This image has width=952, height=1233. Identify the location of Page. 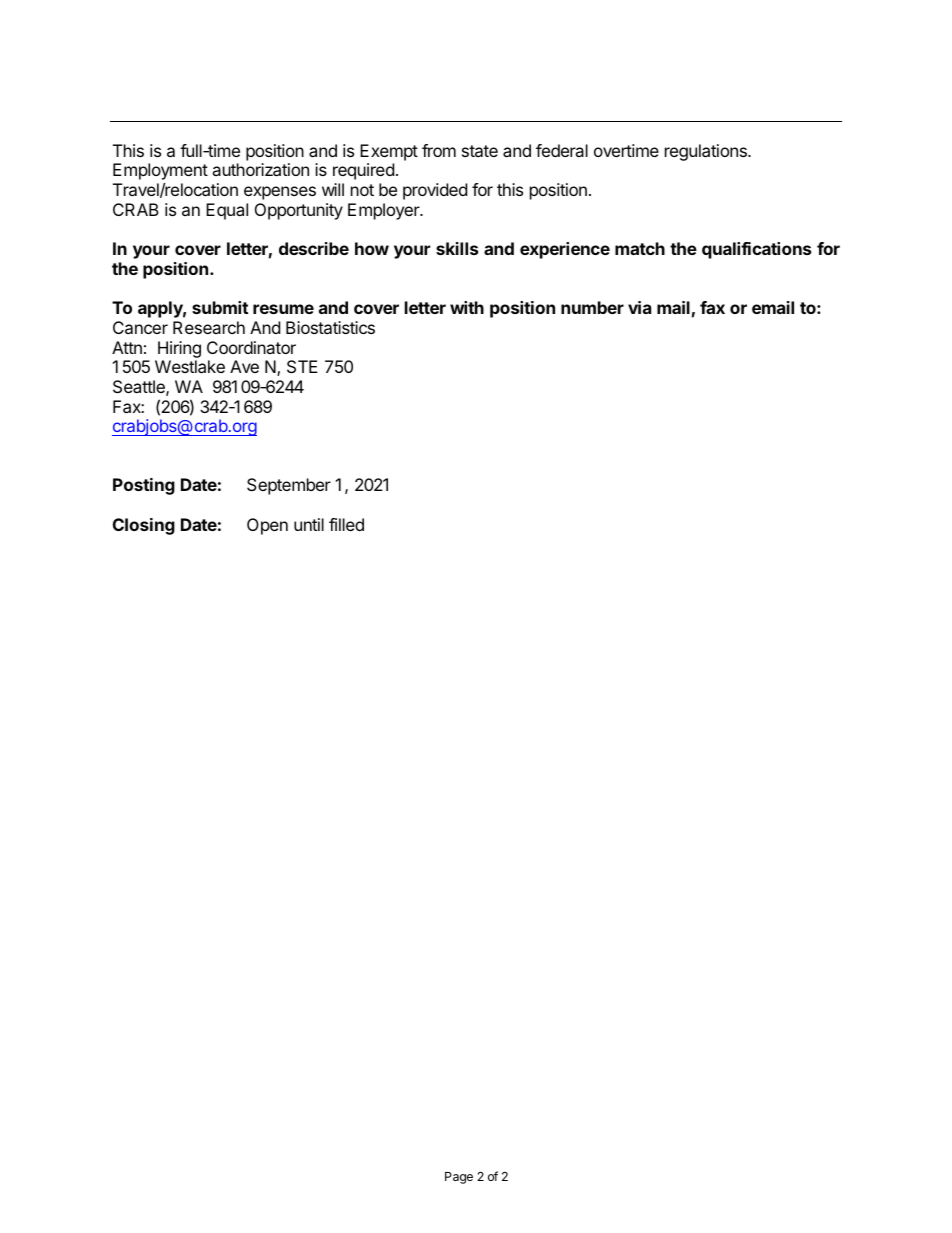
(459, 1178).
